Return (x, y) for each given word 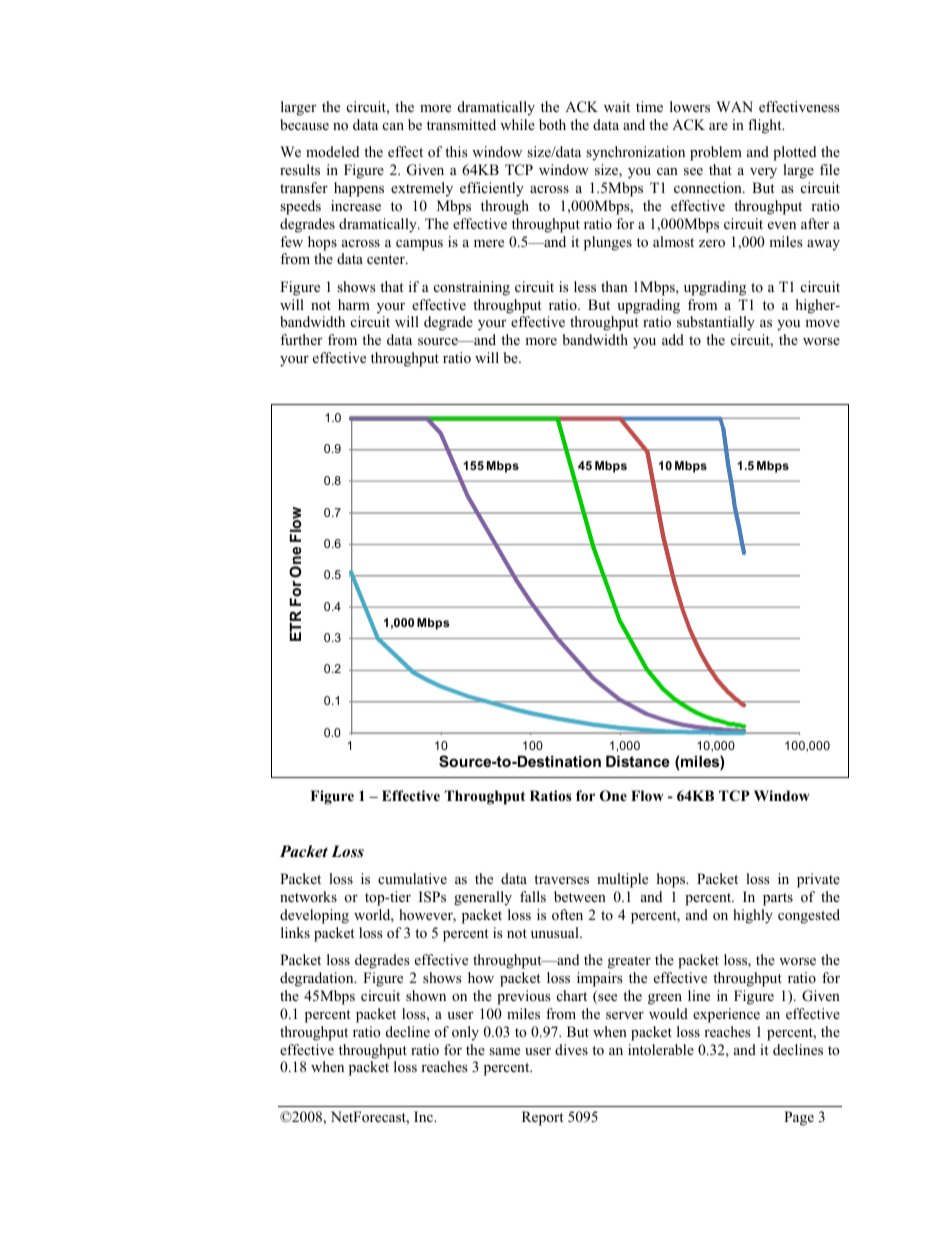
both (552, 124)
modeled (332, 151)
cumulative (412, 878)
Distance (638, 761)
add (673, 339)
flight (766, 126)
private (818, 880)
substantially (716, 323)
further (301, 339)
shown (426, 995)
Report (543, 1118)
